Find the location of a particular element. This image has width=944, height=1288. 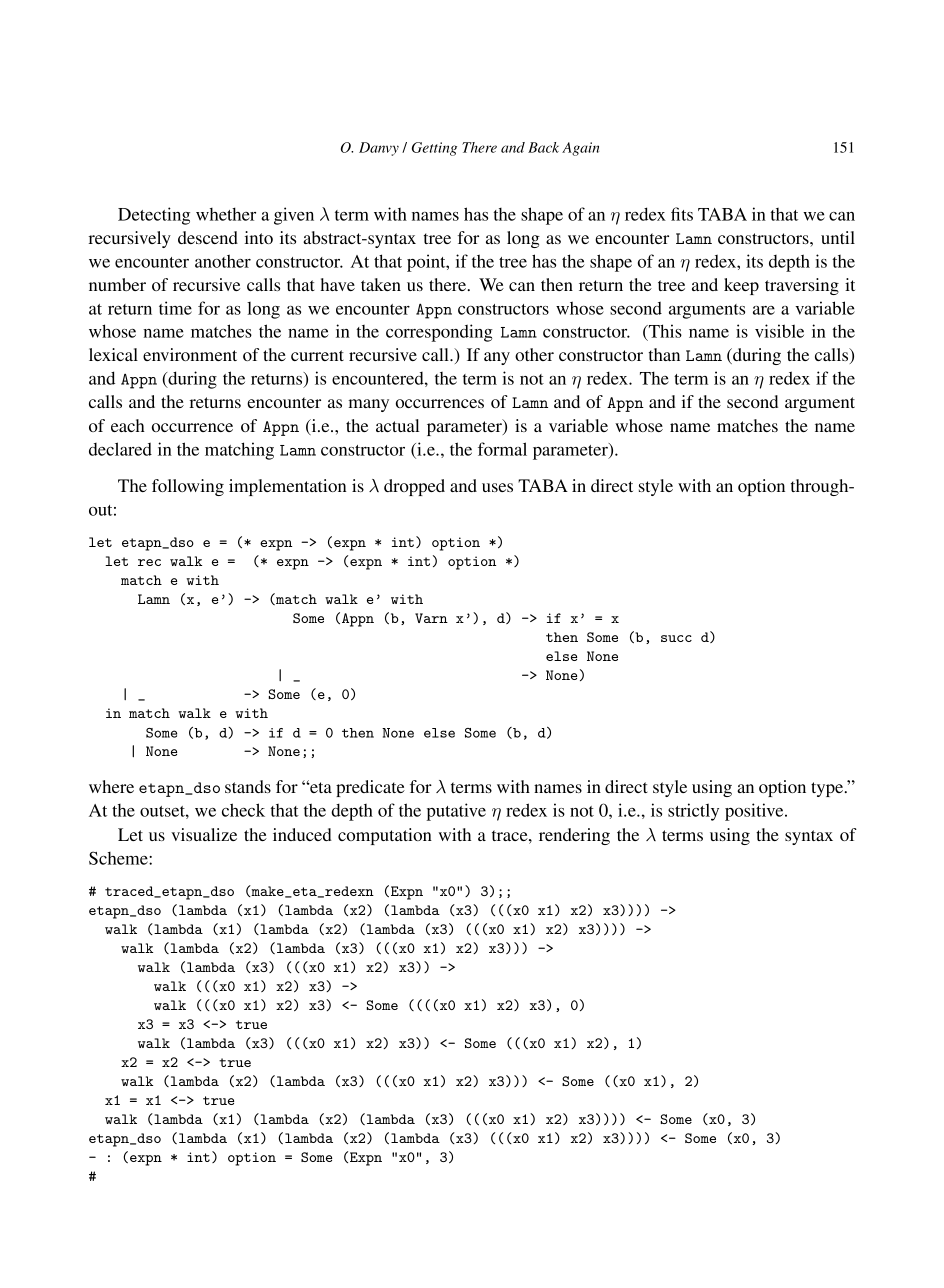

visualize is located at coordinates (204, 834).
